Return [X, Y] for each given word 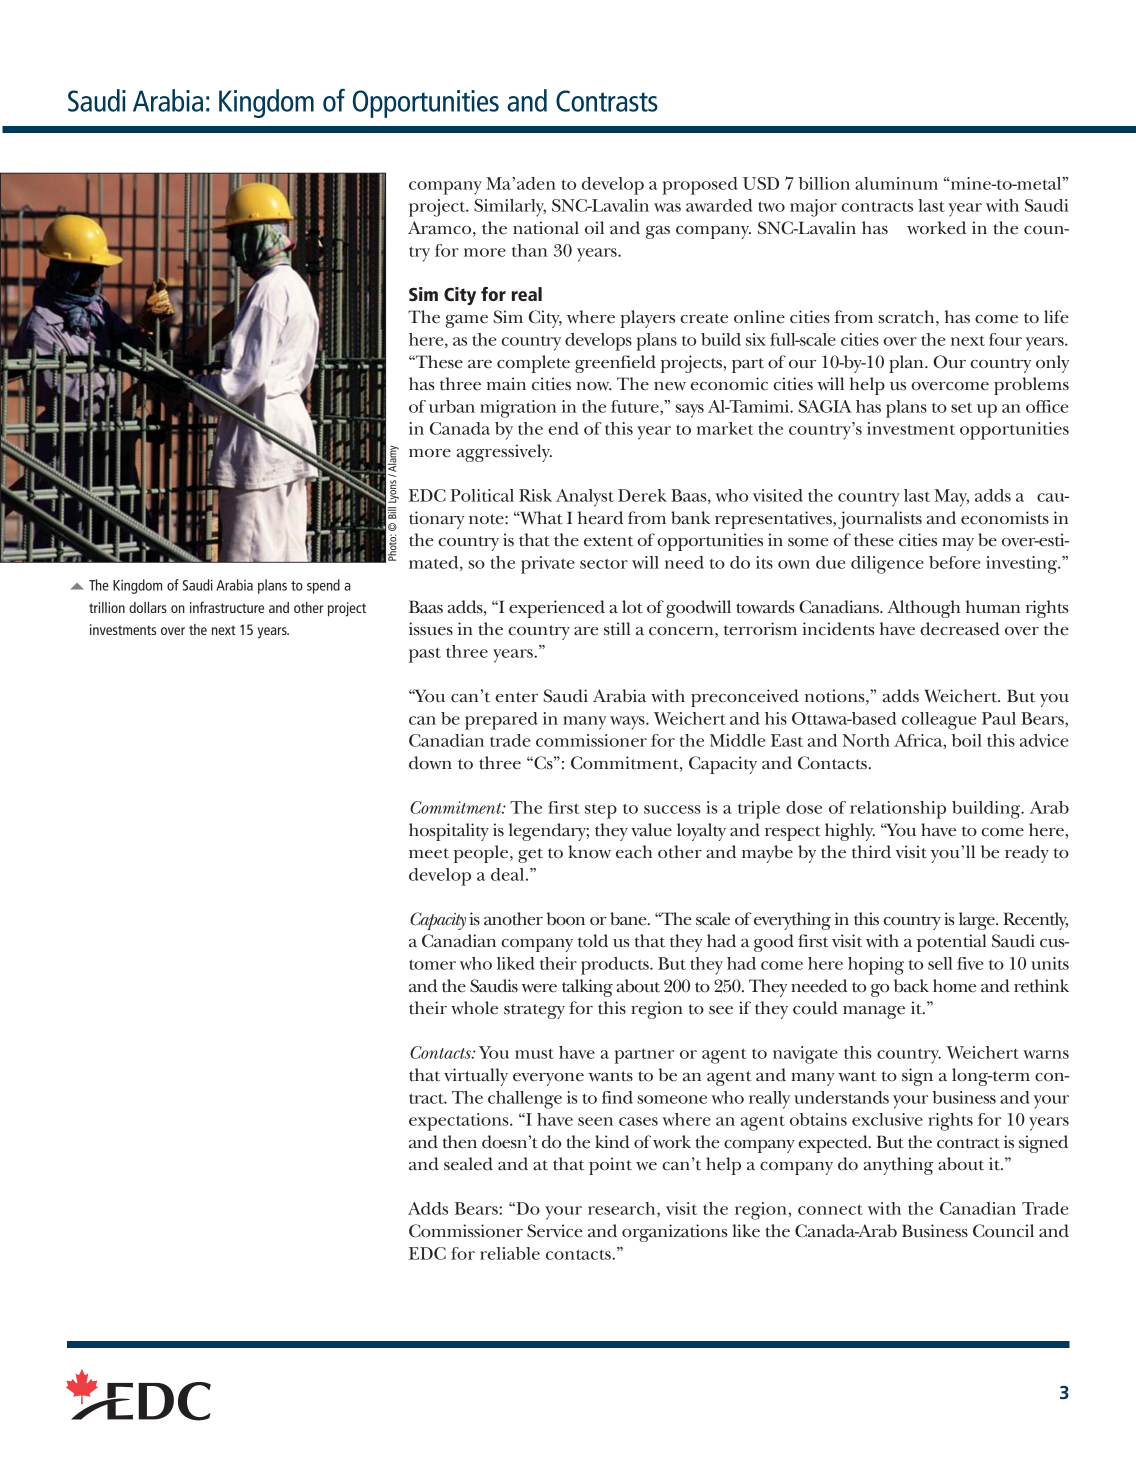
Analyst [585, 498]
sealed [468, 1164]
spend [323, 586]
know [589, 852]
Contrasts [607, 101]
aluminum [896, 183]
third [871, 852]
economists [1005, 518]
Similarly [510, 208]
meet [429, 853]
